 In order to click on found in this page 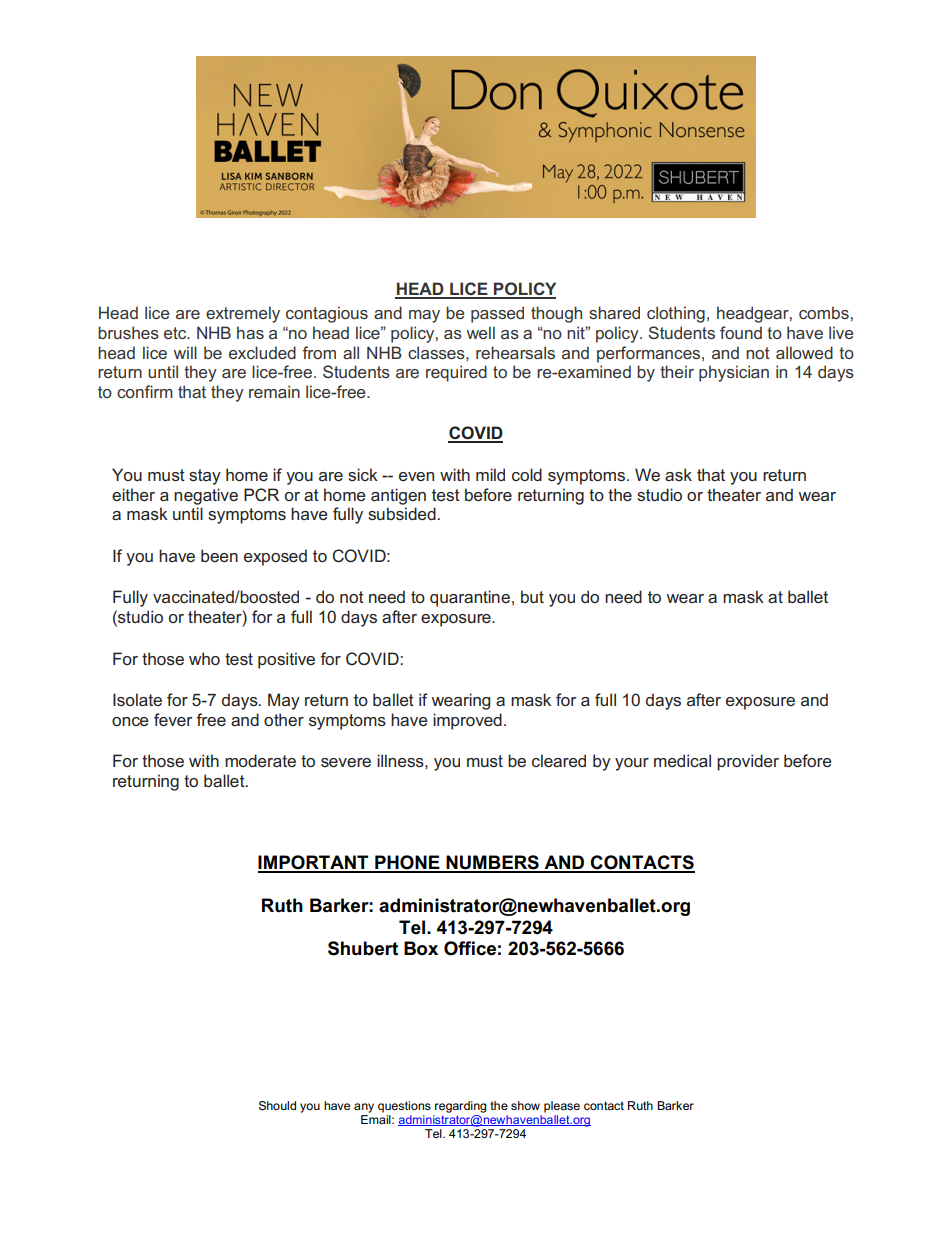, I will do `click(741, 332)`.
